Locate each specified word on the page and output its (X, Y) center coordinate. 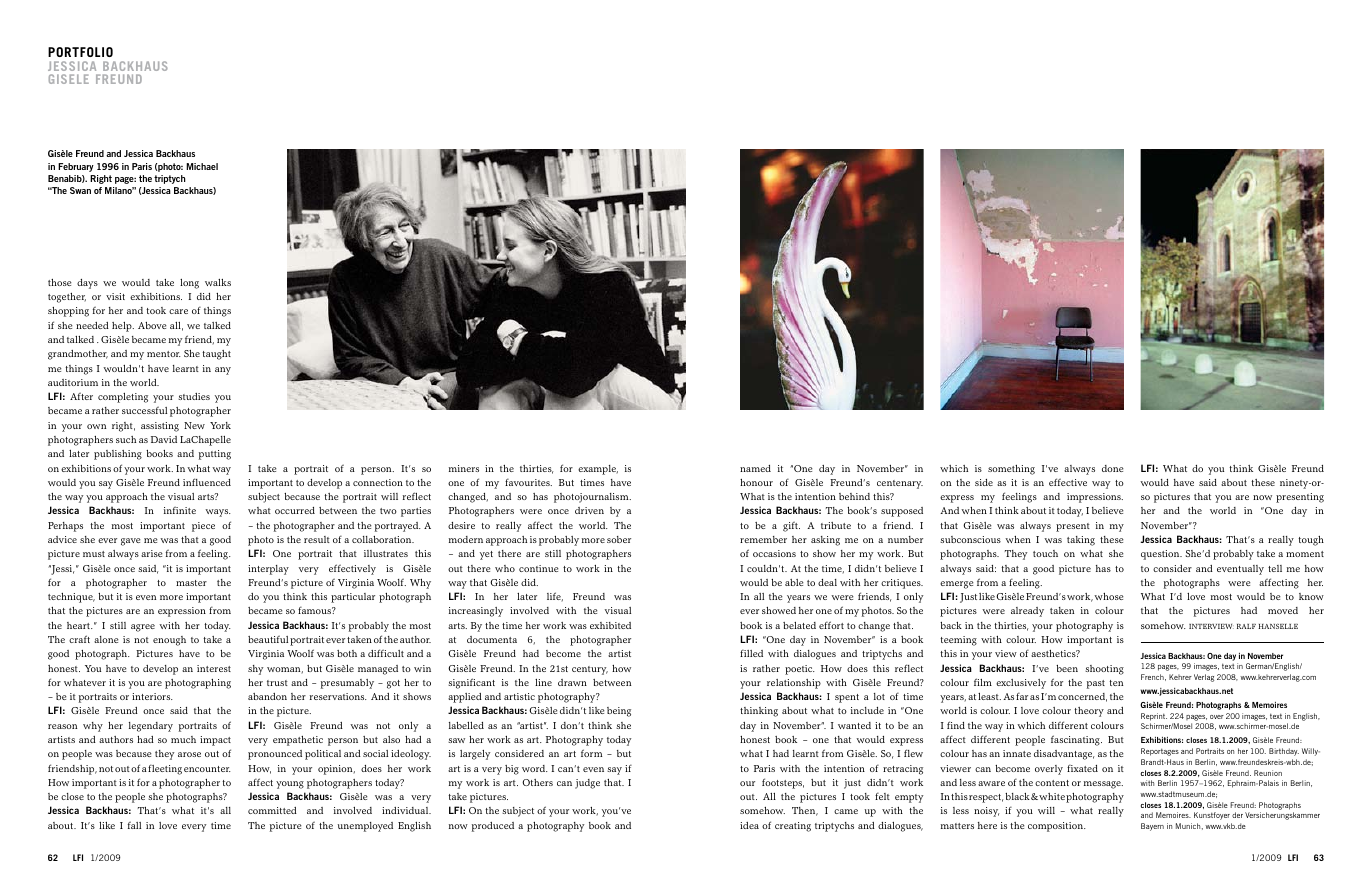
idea (749, 825)
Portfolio (80, 52)
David (164, 439)
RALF (1246, 626)
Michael (202, 166)
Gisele (69, 79)
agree (143, 628)
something (1011, 470)
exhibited (610, 625)
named (755, 468)
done (1113, 468)
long (189, 284)
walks (218, 282)
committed (272, 810)
